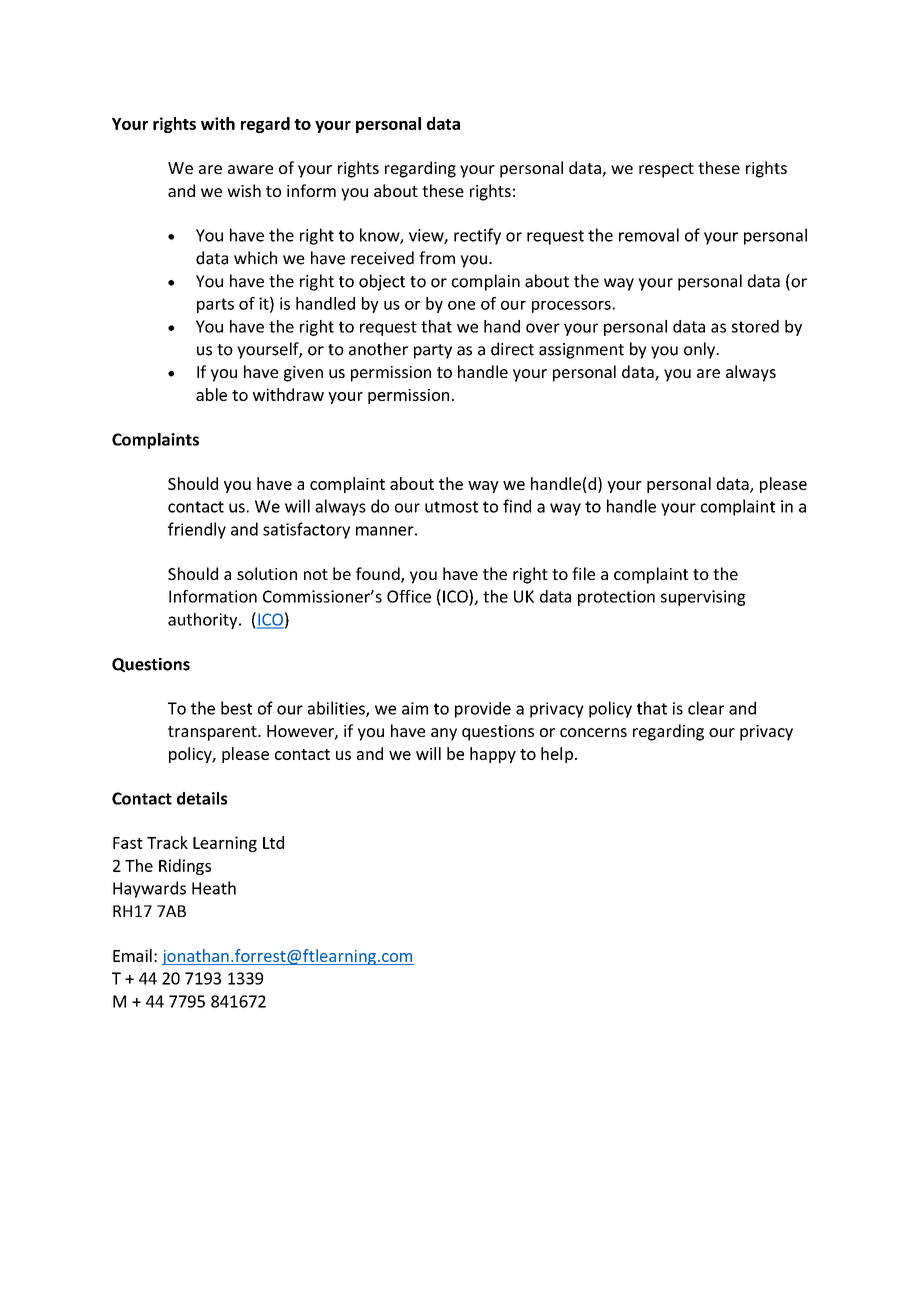  What do you see at coordinates (211, 394) in the page?
I see `able` at bounding box center [211, 394].
